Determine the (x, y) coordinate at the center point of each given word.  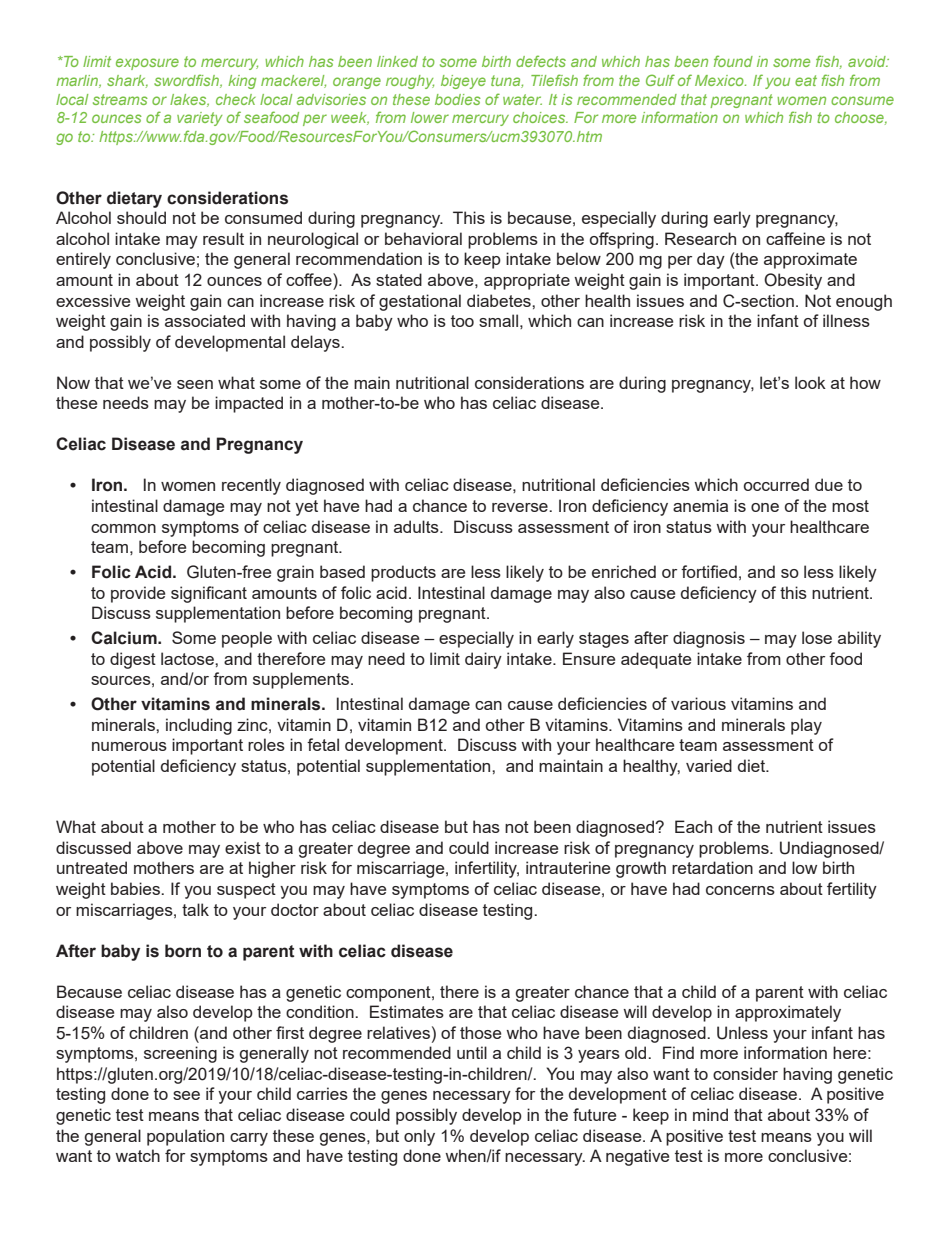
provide (138, 594)
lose (817, 637)
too (462, 321)
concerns (740, 890)
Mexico (720, 80)
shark (127, 81)
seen (195, 384)
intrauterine (568, 867)
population (185, 1137)
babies (136, 888)
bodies (458, 99)
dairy (483, 660)
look (810, 382)
